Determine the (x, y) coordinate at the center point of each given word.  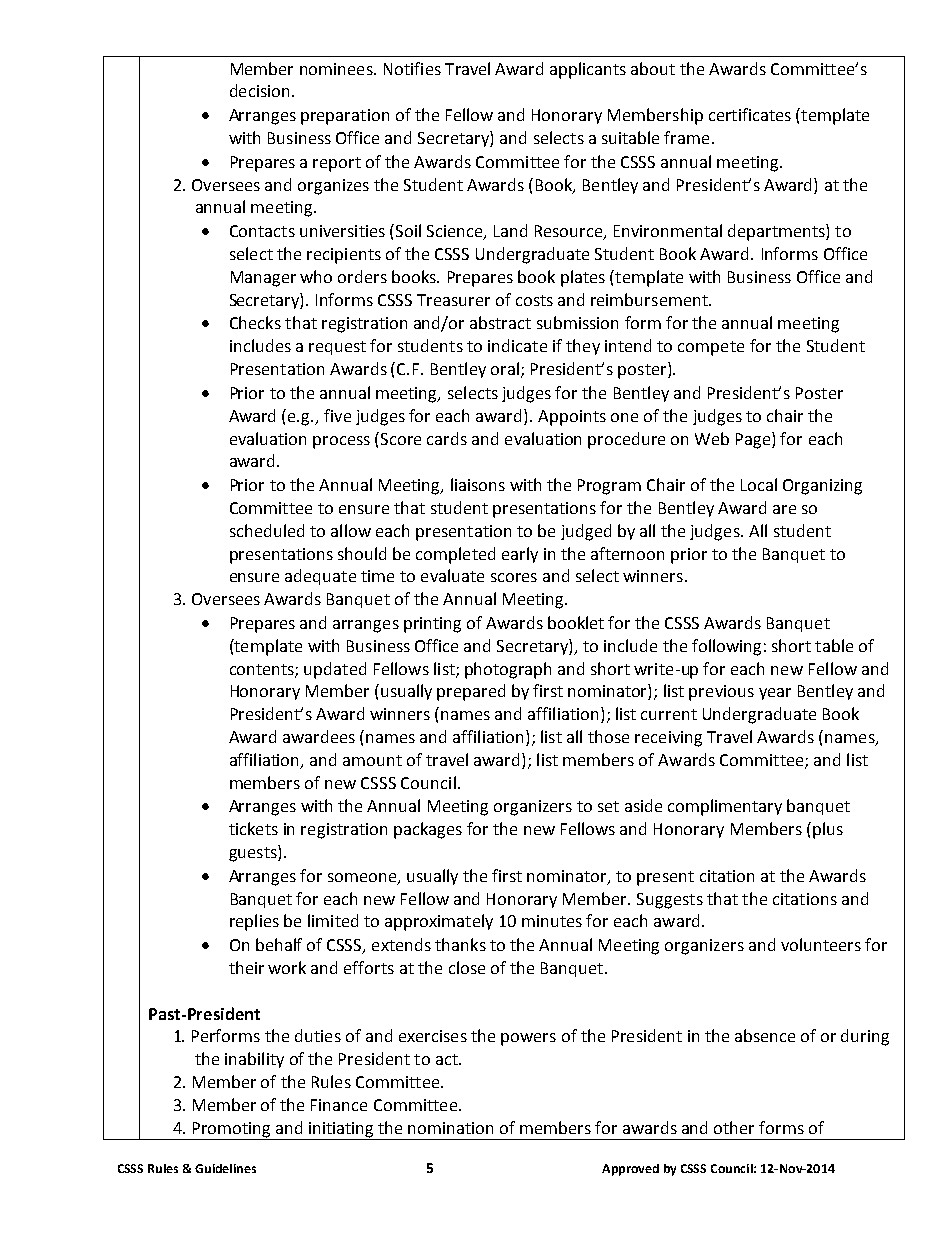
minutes (552, 921)
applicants (588, 70)
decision (259, 90)
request (337, 348)
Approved (630, 1170)
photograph (508, 670)
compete (711, 348)
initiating (342, 1131)
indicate (517, 345)
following (726, 647)
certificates (750, 114)
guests (254, 853)
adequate (320, 577)
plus (828, 830)
